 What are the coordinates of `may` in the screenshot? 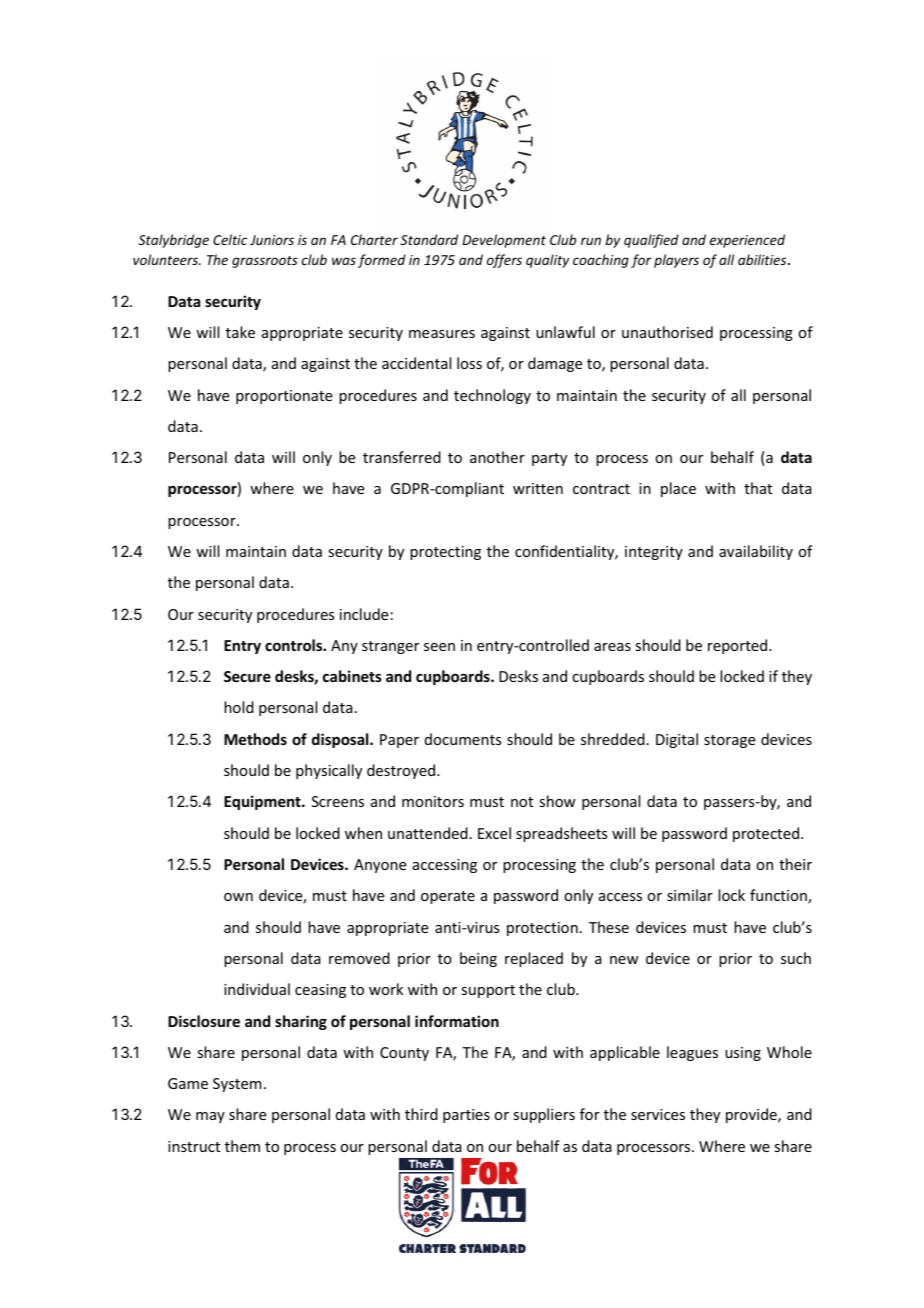 It's located at (210, 1117).
